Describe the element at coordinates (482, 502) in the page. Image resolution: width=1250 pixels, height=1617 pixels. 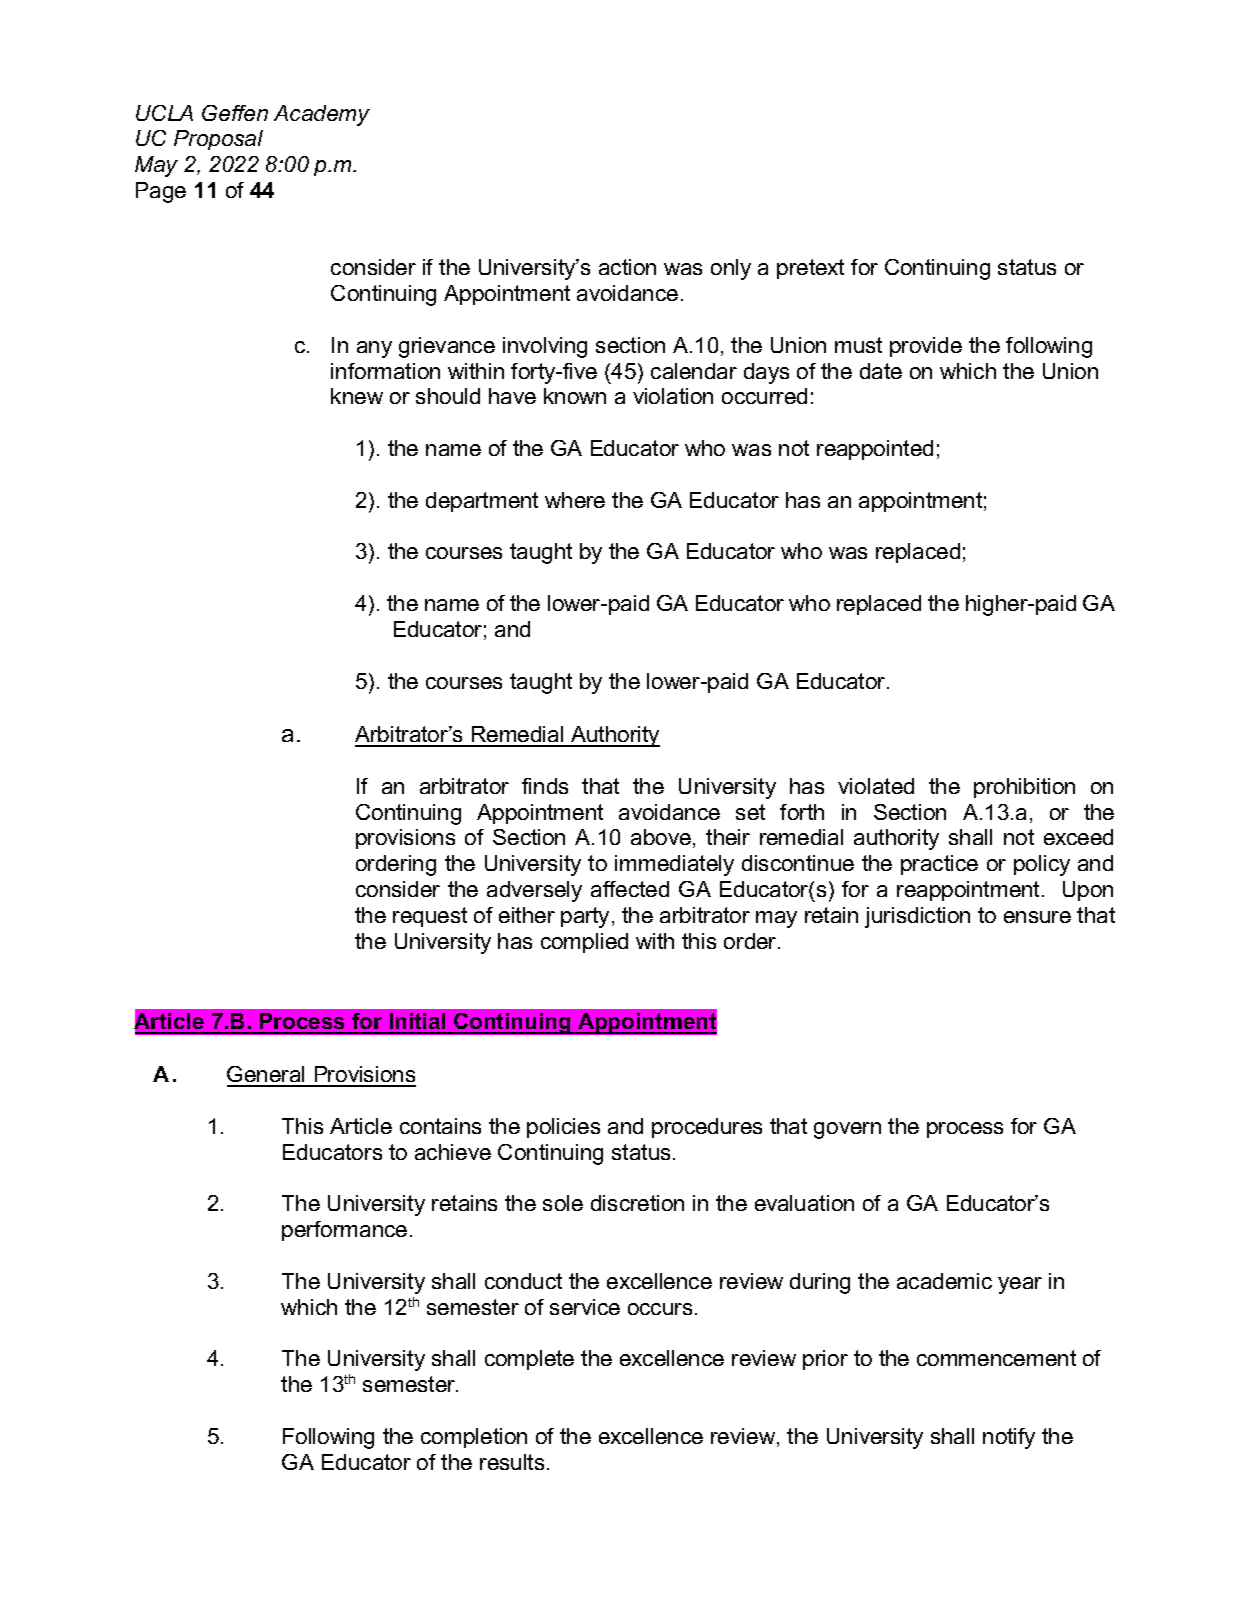
I see `department` at that location.
